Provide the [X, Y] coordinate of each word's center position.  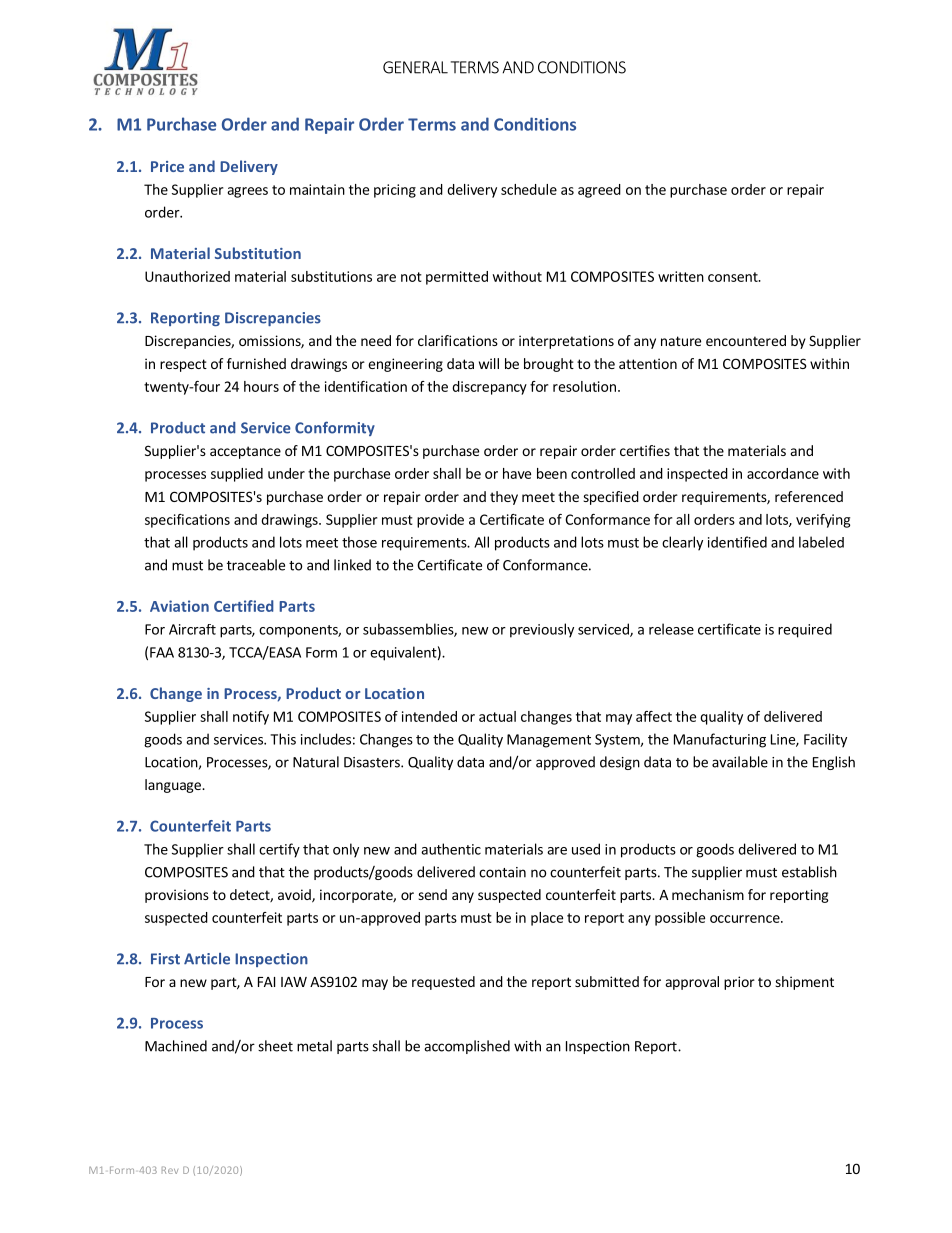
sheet [275, 1046]
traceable [256, 565]
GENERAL [415, 67]
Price [167, 166]
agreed [599, 191]
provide [440, 521]
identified [737, 542]
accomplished [467, 1047]
